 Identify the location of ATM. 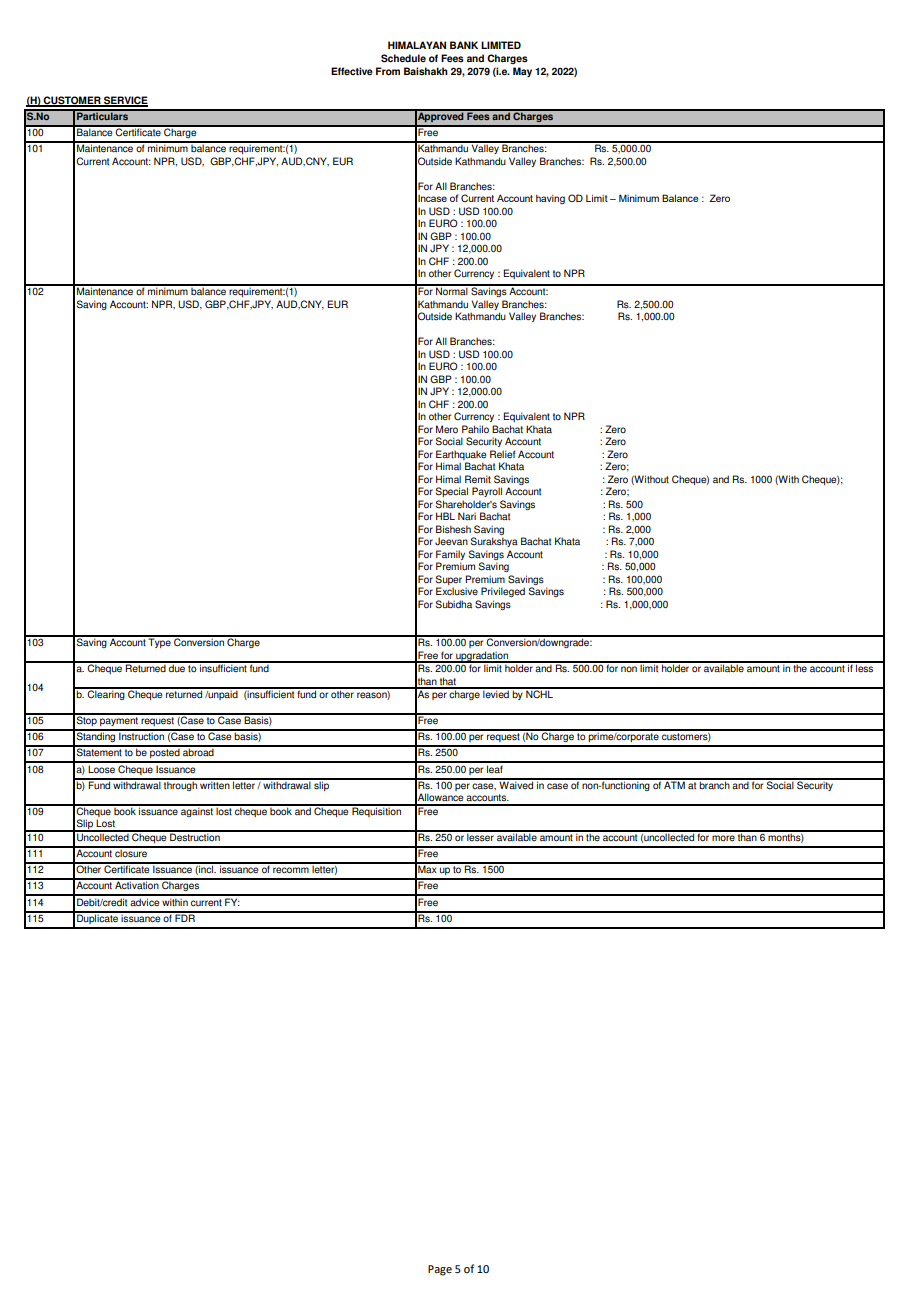
(674, 784).
